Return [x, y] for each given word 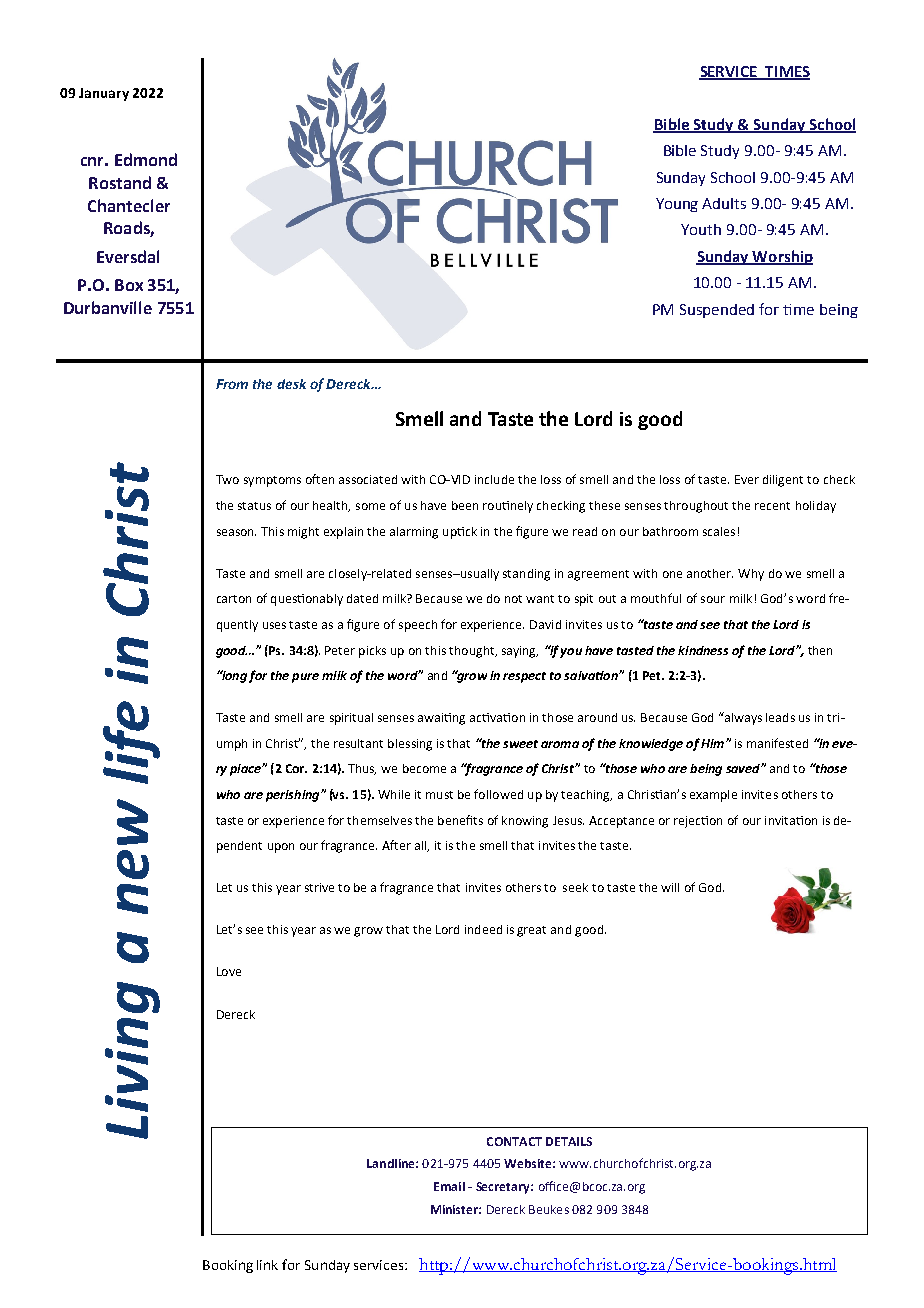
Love [229, 971]
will [670, 887]
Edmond [146, 159]
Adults [724, 203]
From [232, 384]
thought [473, 652]
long [233, 676]
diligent [783, 481]
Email [449, 1186]
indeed [483, 929]
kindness [703, 650]
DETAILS [569, 1141]
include [494, 479]
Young [677, 205]
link [267, 1265]
